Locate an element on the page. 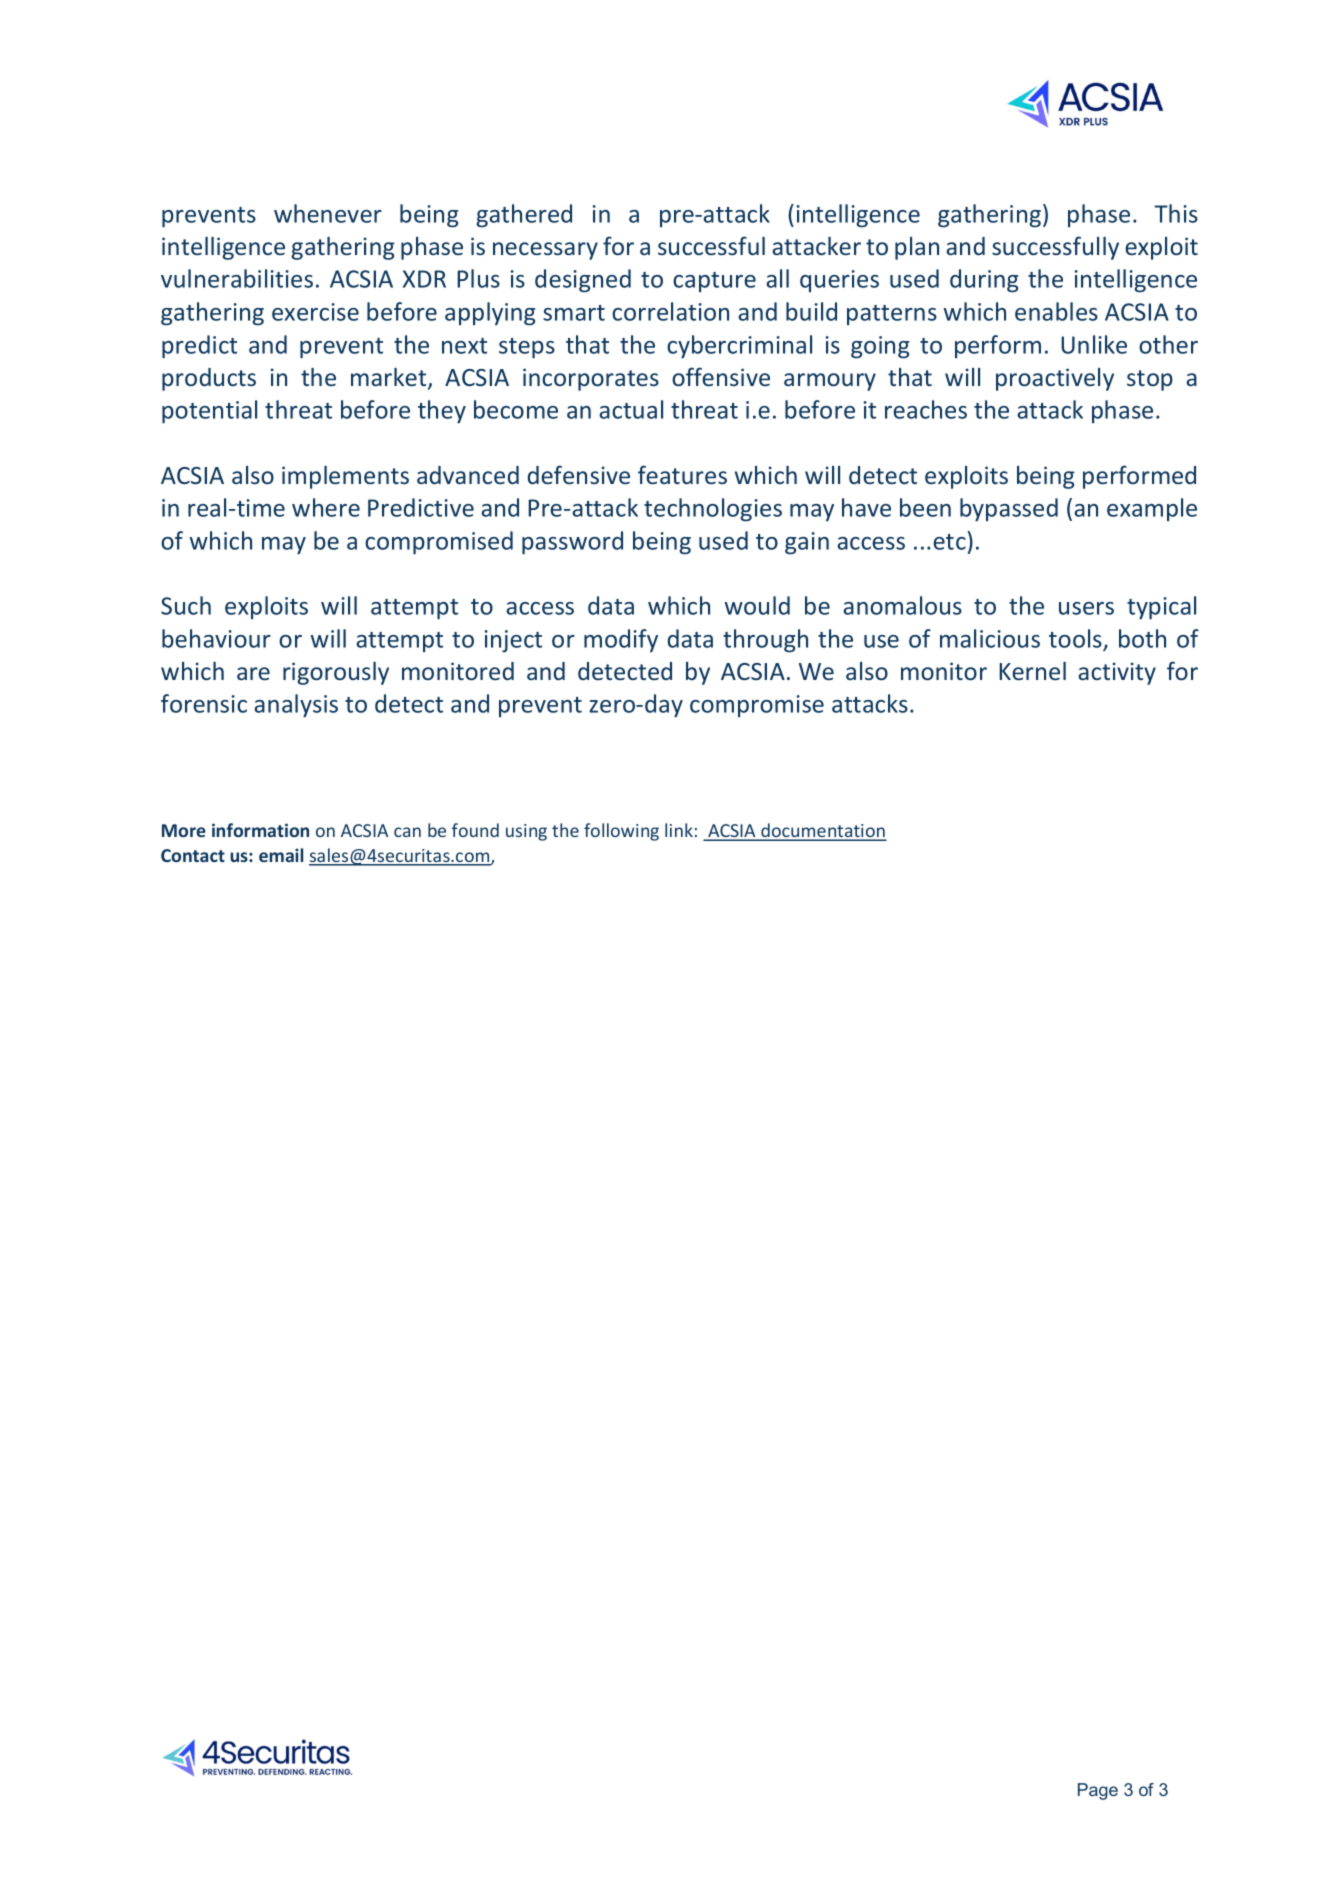 The image size is (1329, 1879). enables is located at coordinates (1056, 311).
